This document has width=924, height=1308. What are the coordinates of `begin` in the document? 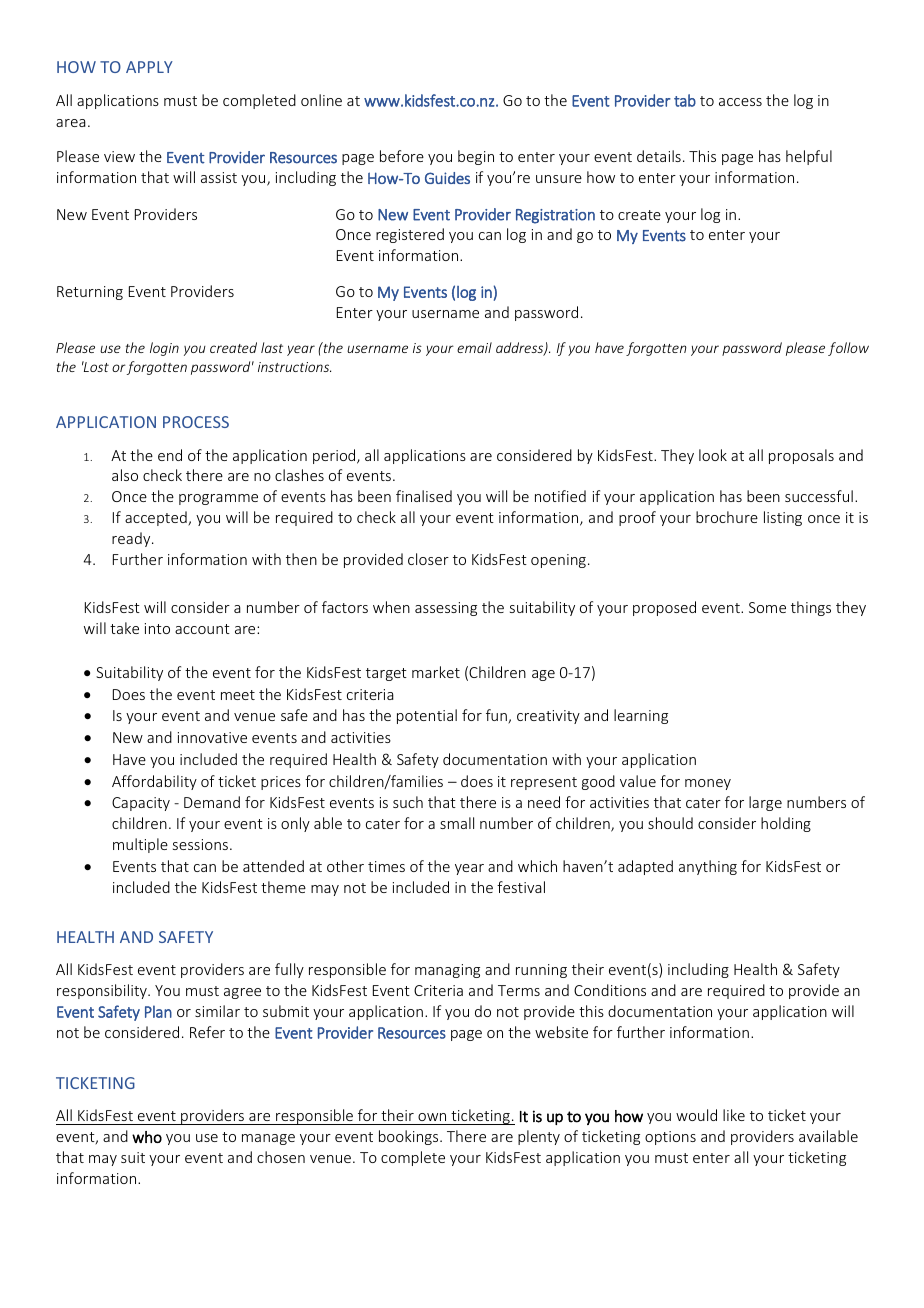 It's located at (476, 157).
